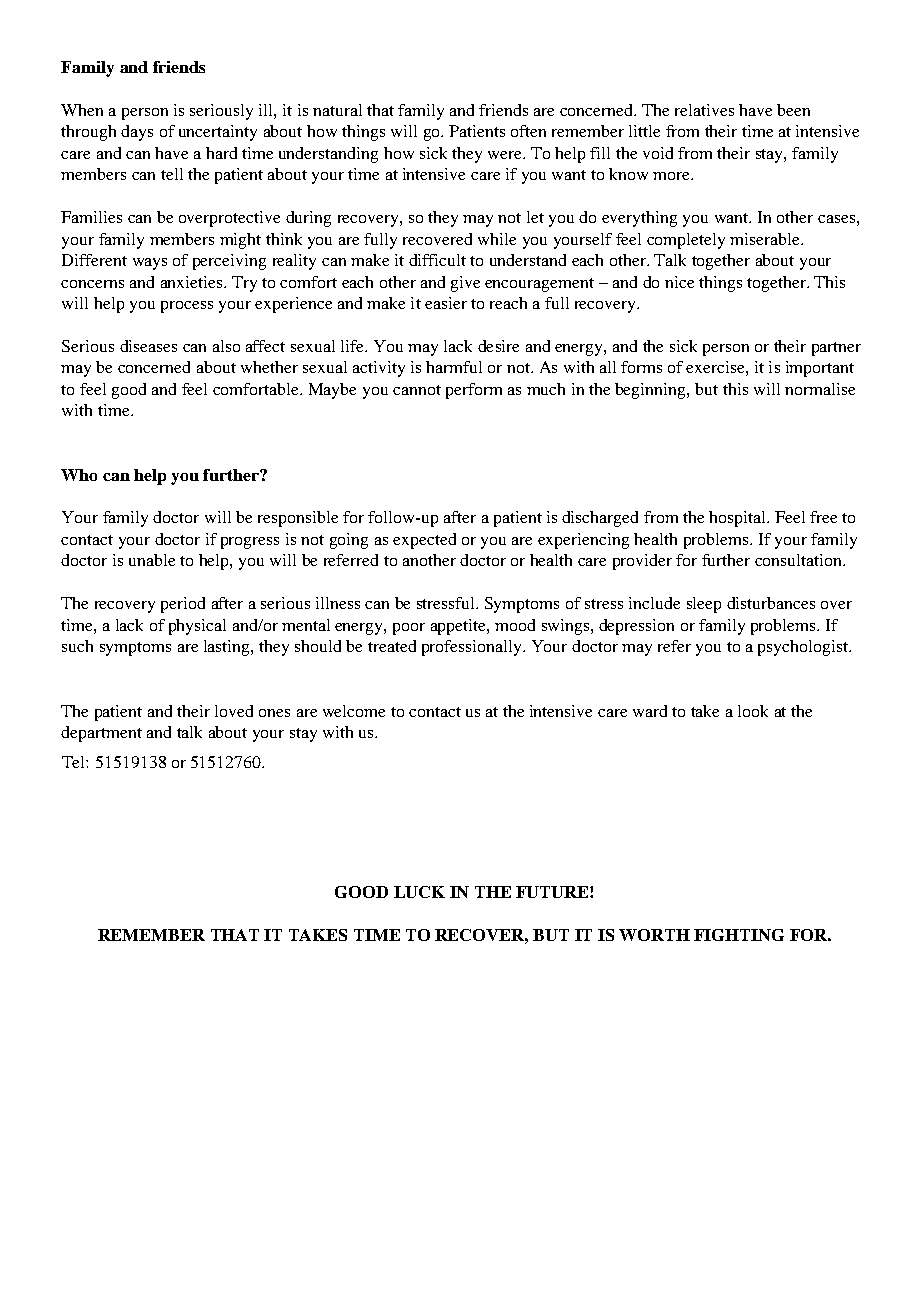  I want to click on were, so click(506, 155).
